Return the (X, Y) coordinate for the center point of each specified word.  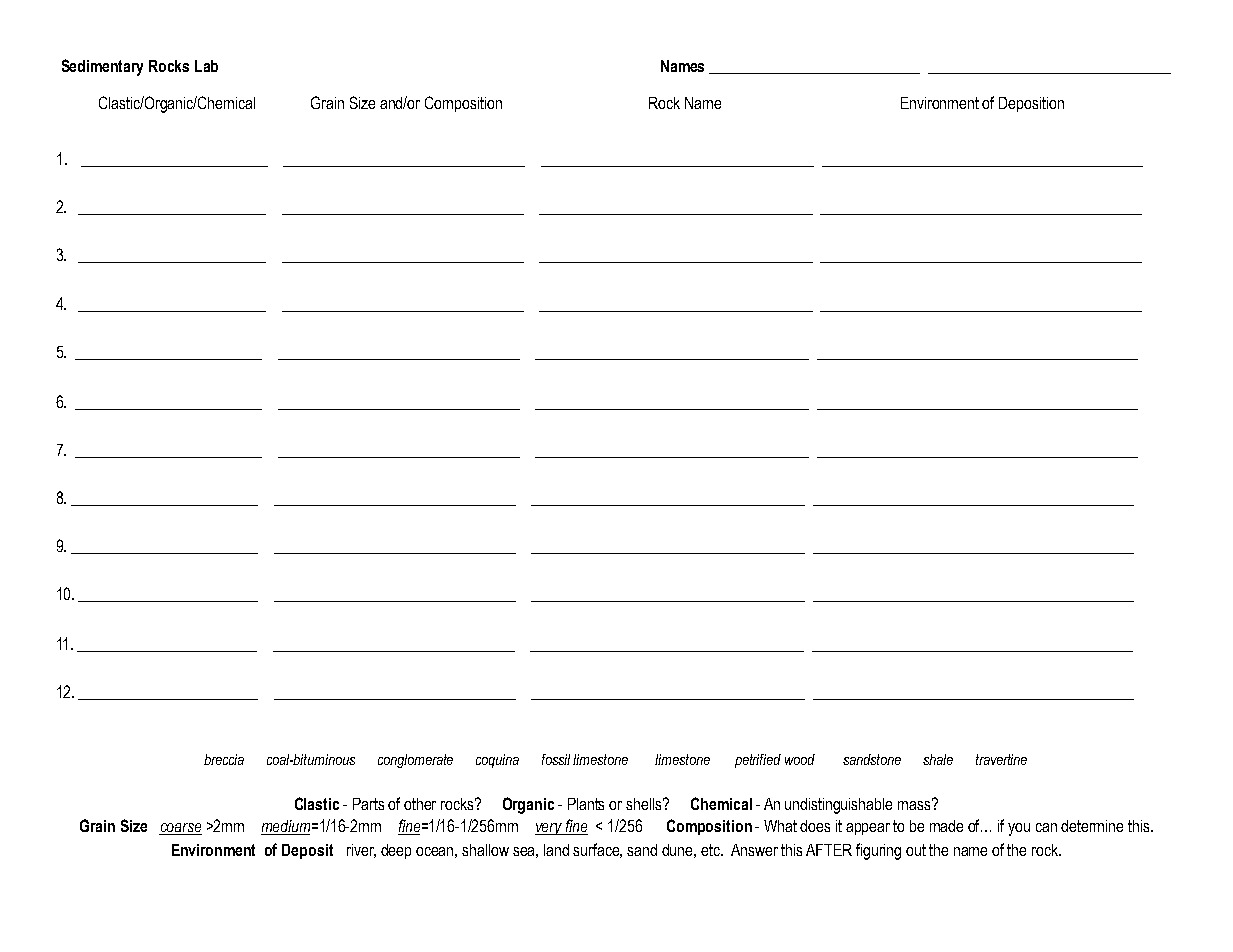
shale (938, 759)
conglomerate (415, 761)
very (550, 829)
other (420, 804)
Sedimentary (102, 67)
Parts (368, 804)
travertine (1001, 759)
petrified (758, 761)
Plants (586, 804)
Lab (206, 66)
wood (800, 759)
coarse (180, 829)
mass (915, 804)
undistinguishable (838, 806)
